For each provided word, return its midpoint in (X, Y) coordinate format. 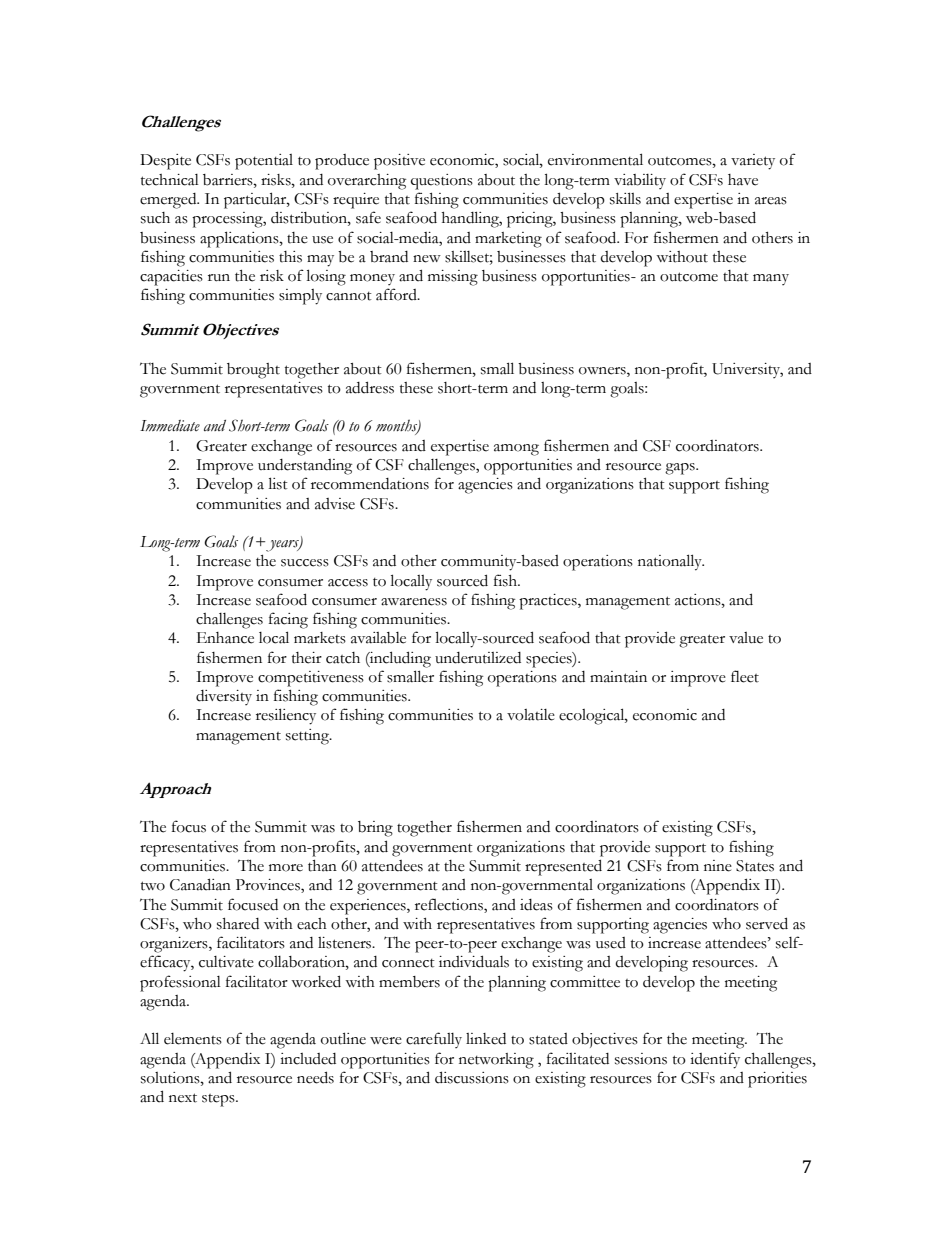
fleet (745, 676)
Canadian (200, 884)
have (743, 180)
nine (718, 866)
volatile (531, 715)
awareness (414, 602)
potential (264, 162)
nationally (671, 562)
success (305, 563)
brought (253, 371)
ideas (536, 905)
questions (442, 182)
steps (219, 1100)
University (747, 370)
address (370, 387)
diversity (224, 697)
